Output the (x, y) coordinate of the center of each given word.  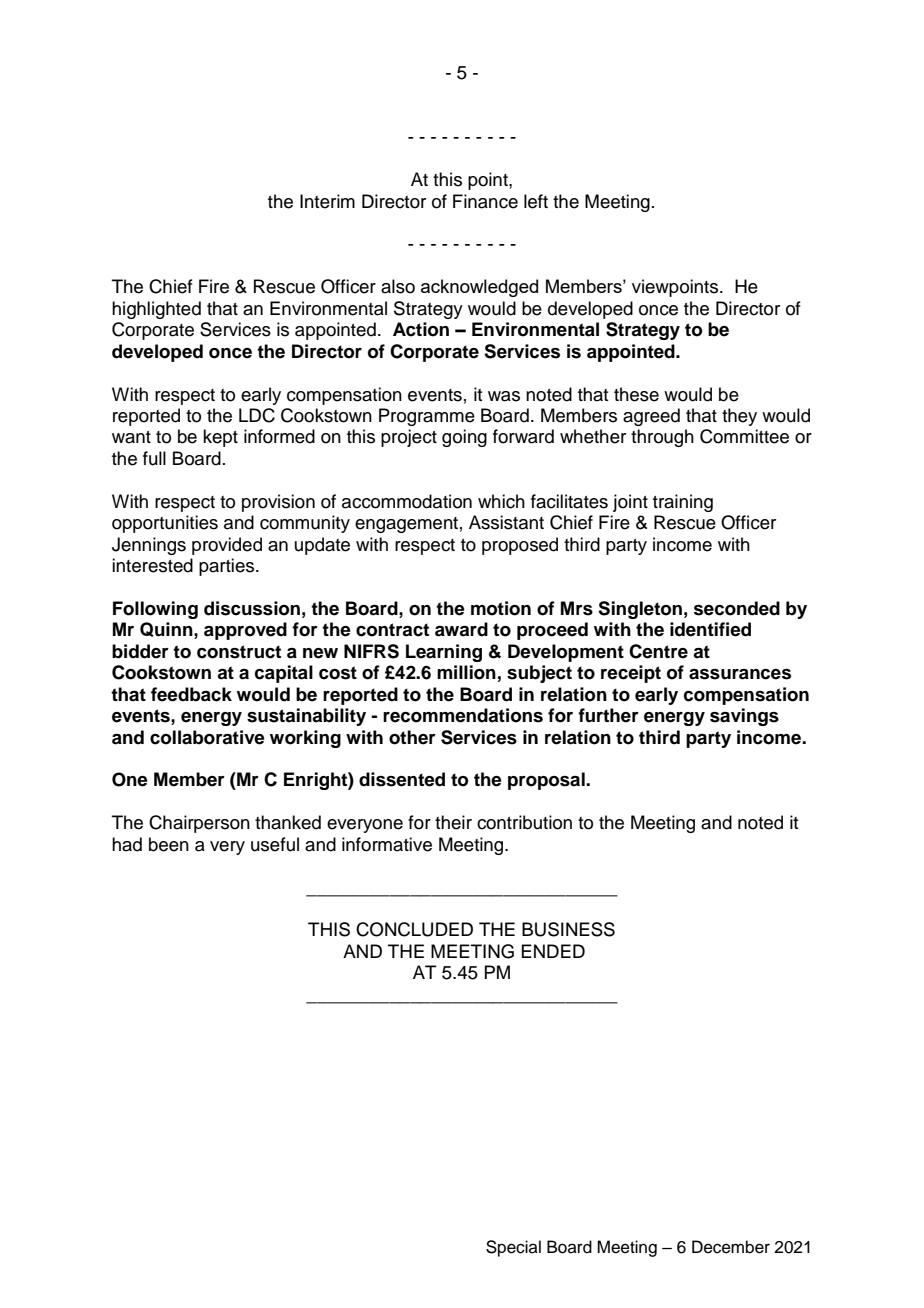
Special (513, 1248)
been (169, 844)
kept (220, 438)
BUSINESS (568, 929)
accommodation (407, 501)
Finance (485, 201)
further (608, 715)
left (536, 201)
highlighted (156, 310)
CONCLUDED (414, 929)
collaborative (207, 737)
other (412, 737)
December (731, 1247)
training (683, 503)
